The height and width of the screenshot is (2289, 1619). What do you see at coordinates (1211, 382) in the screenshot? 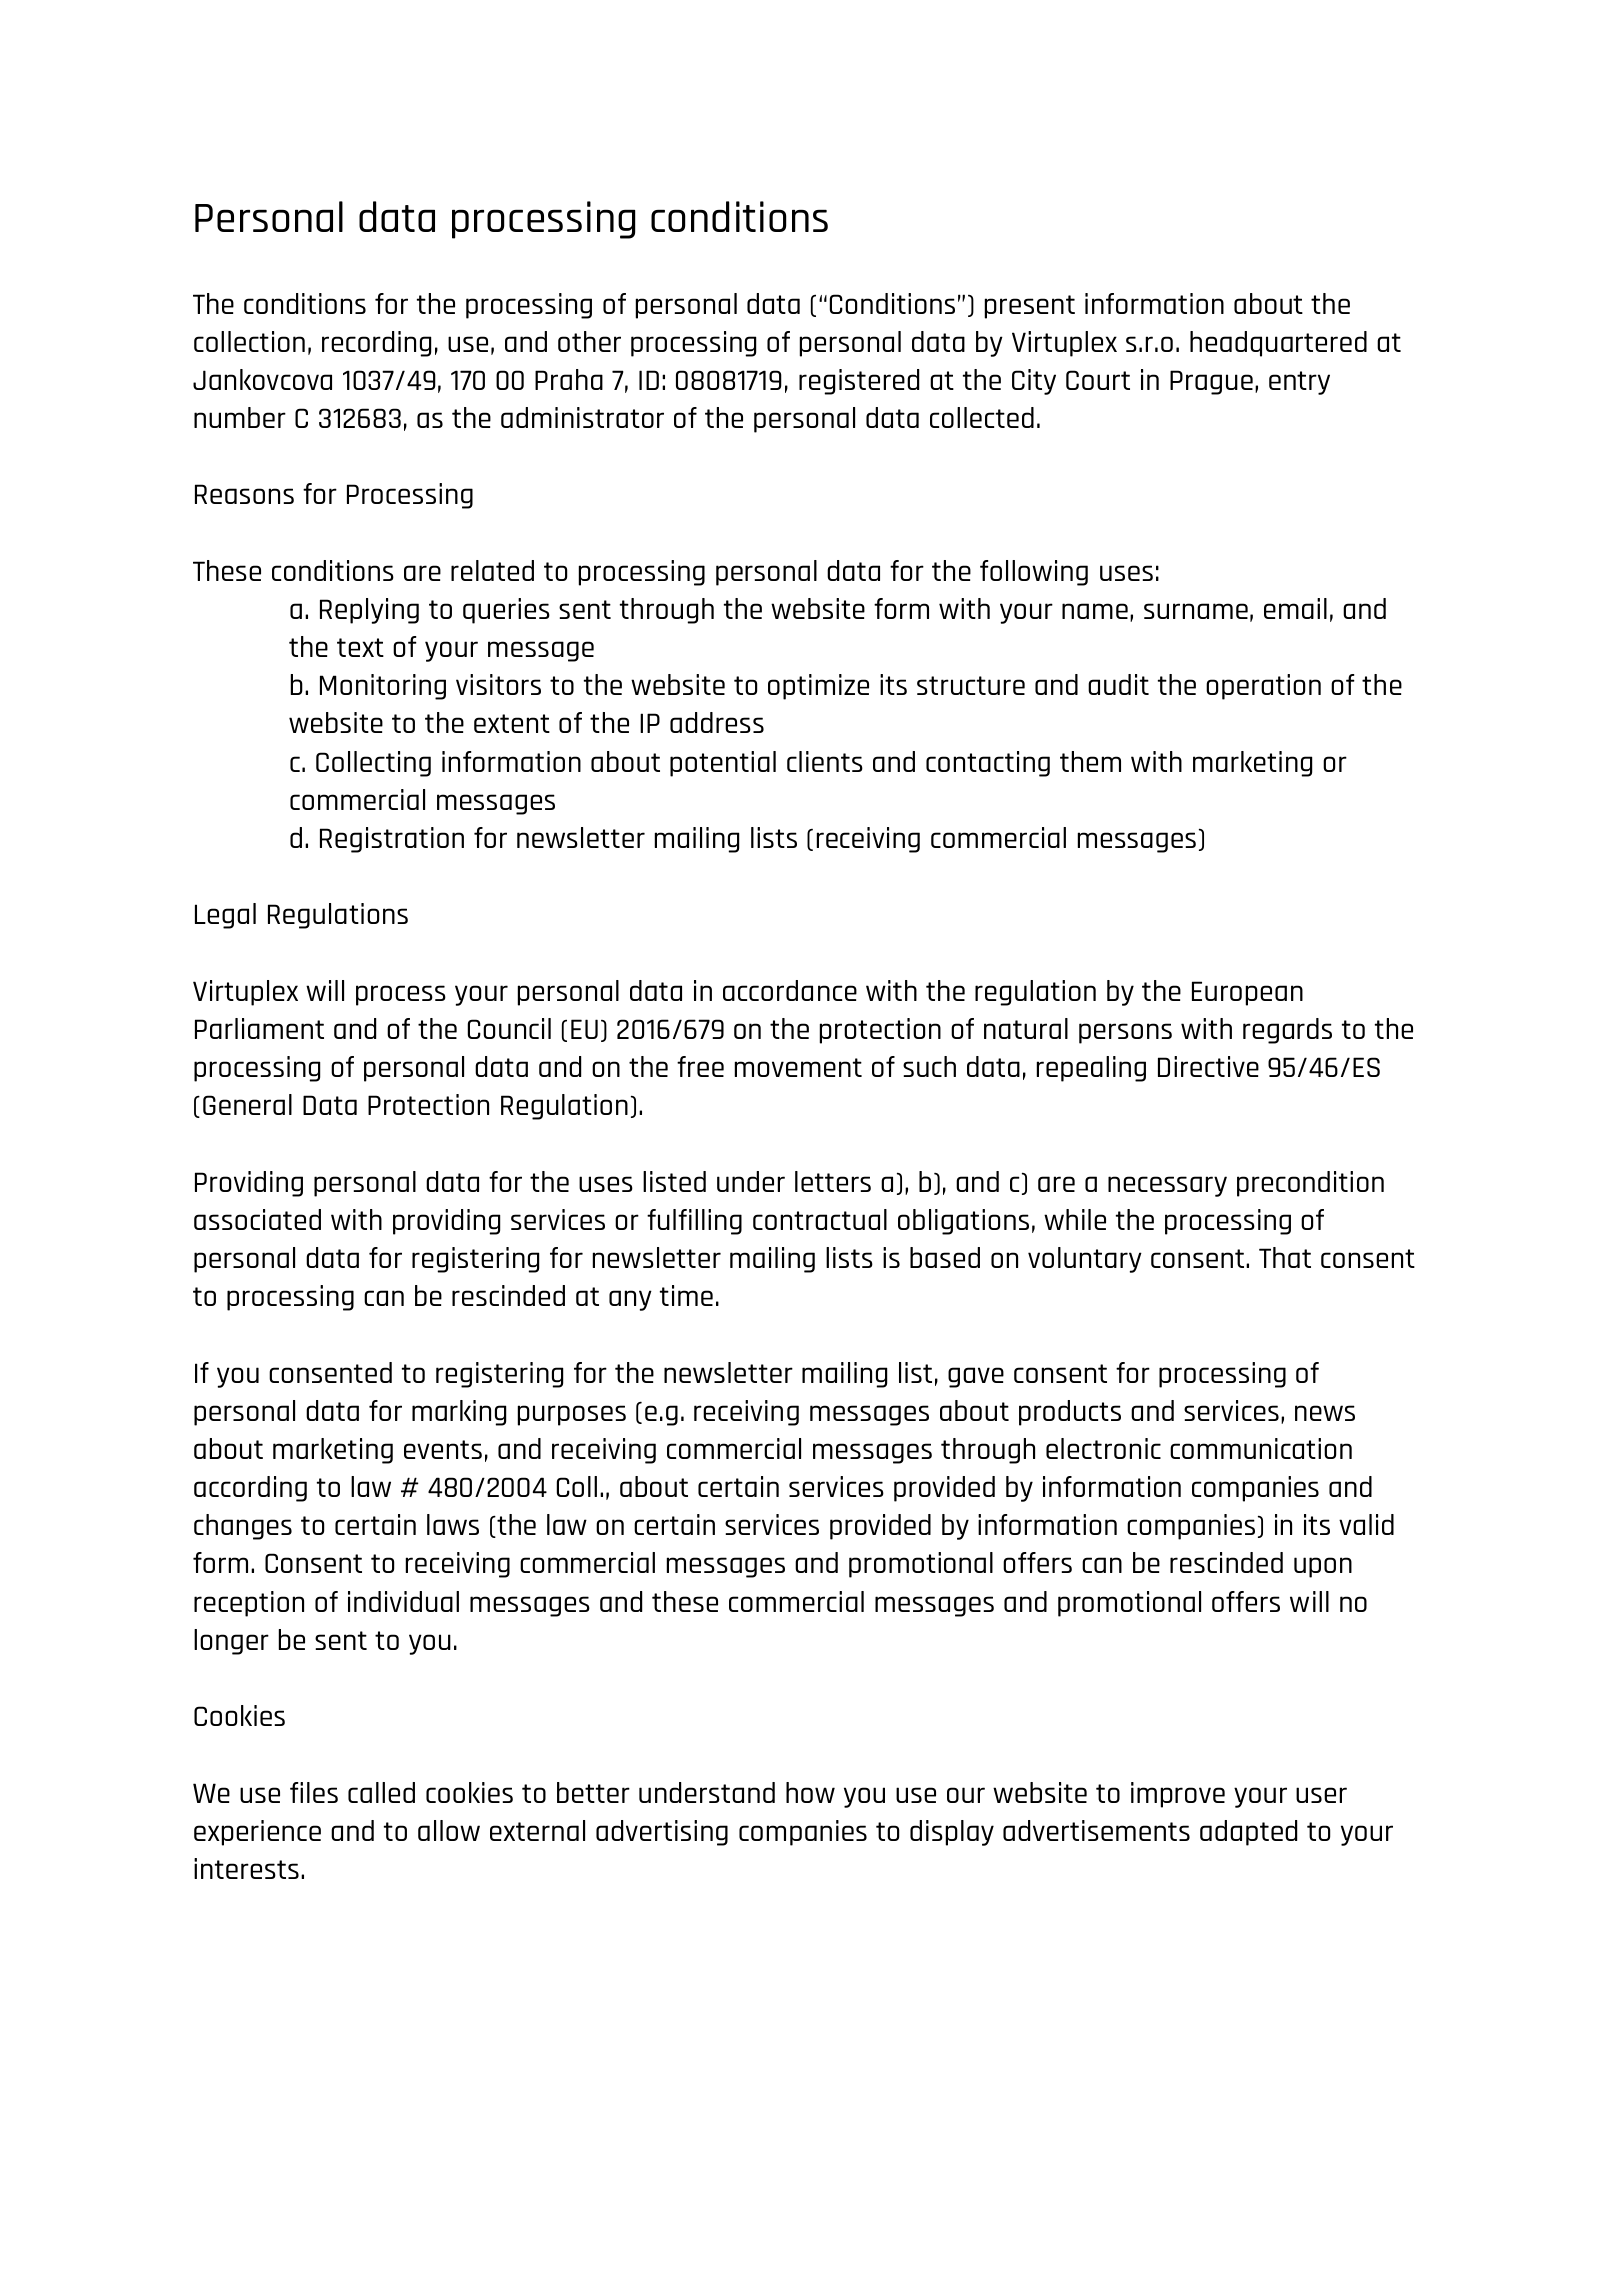
I see `Prague` at bounding box center [1211, 382].
